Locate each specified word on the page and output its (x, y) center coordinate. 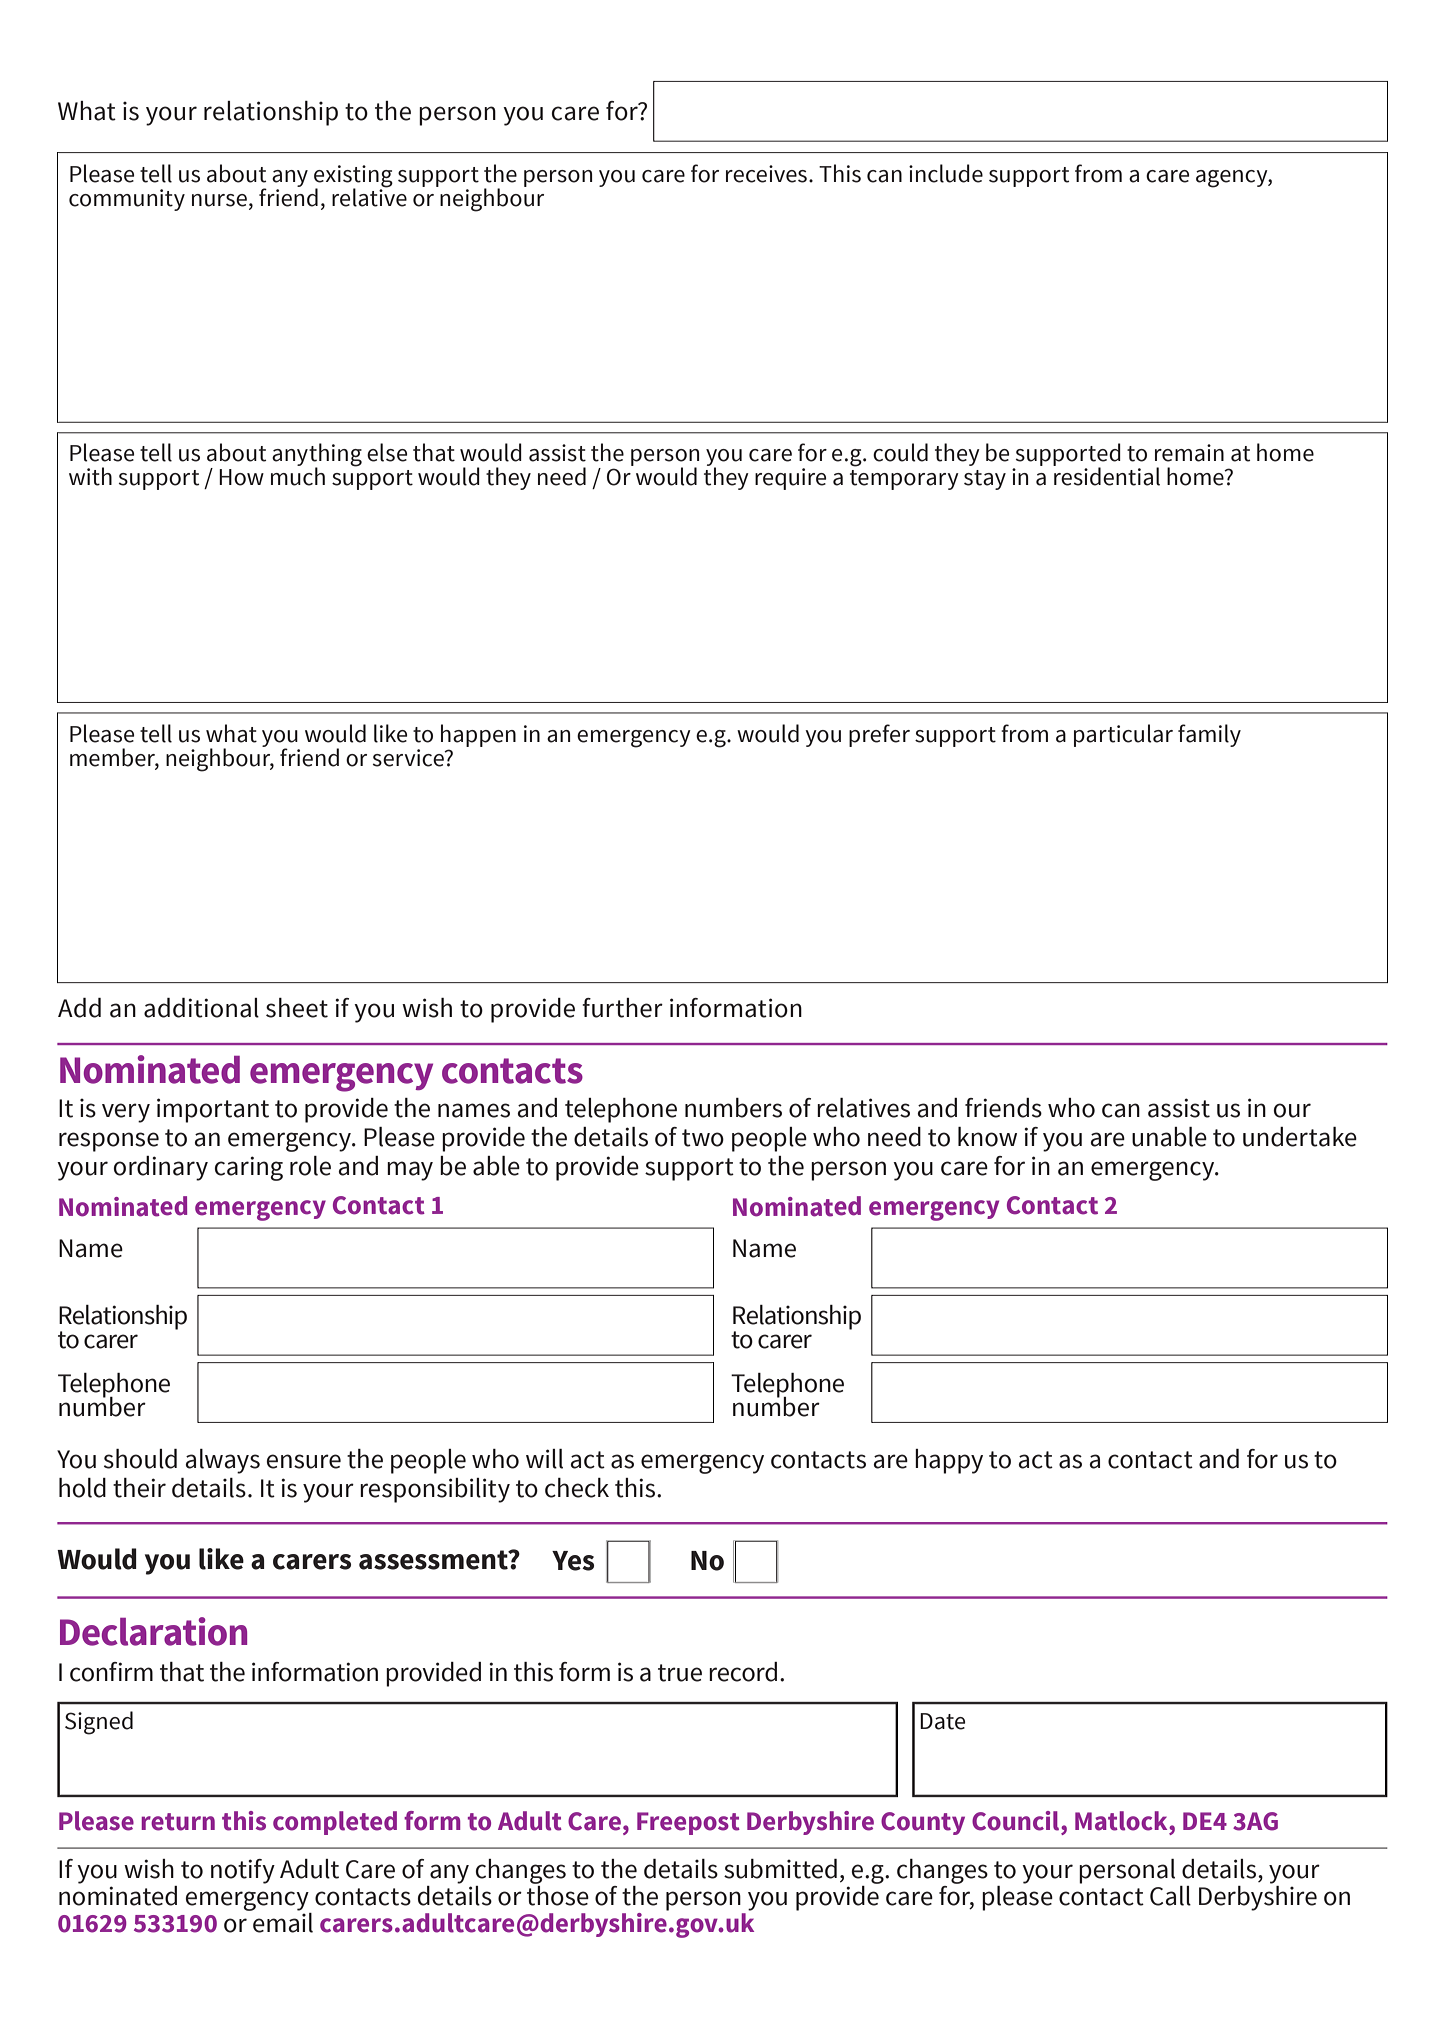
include (946, 173)
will (544, 1459)
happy (949, 1461)
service (409, 758)
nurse (219, 200)
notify (243, 1871)
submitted (780, 1869)
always (222, 1461)
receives (766, 174)
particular (1123, 735)
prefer (879, 735)
